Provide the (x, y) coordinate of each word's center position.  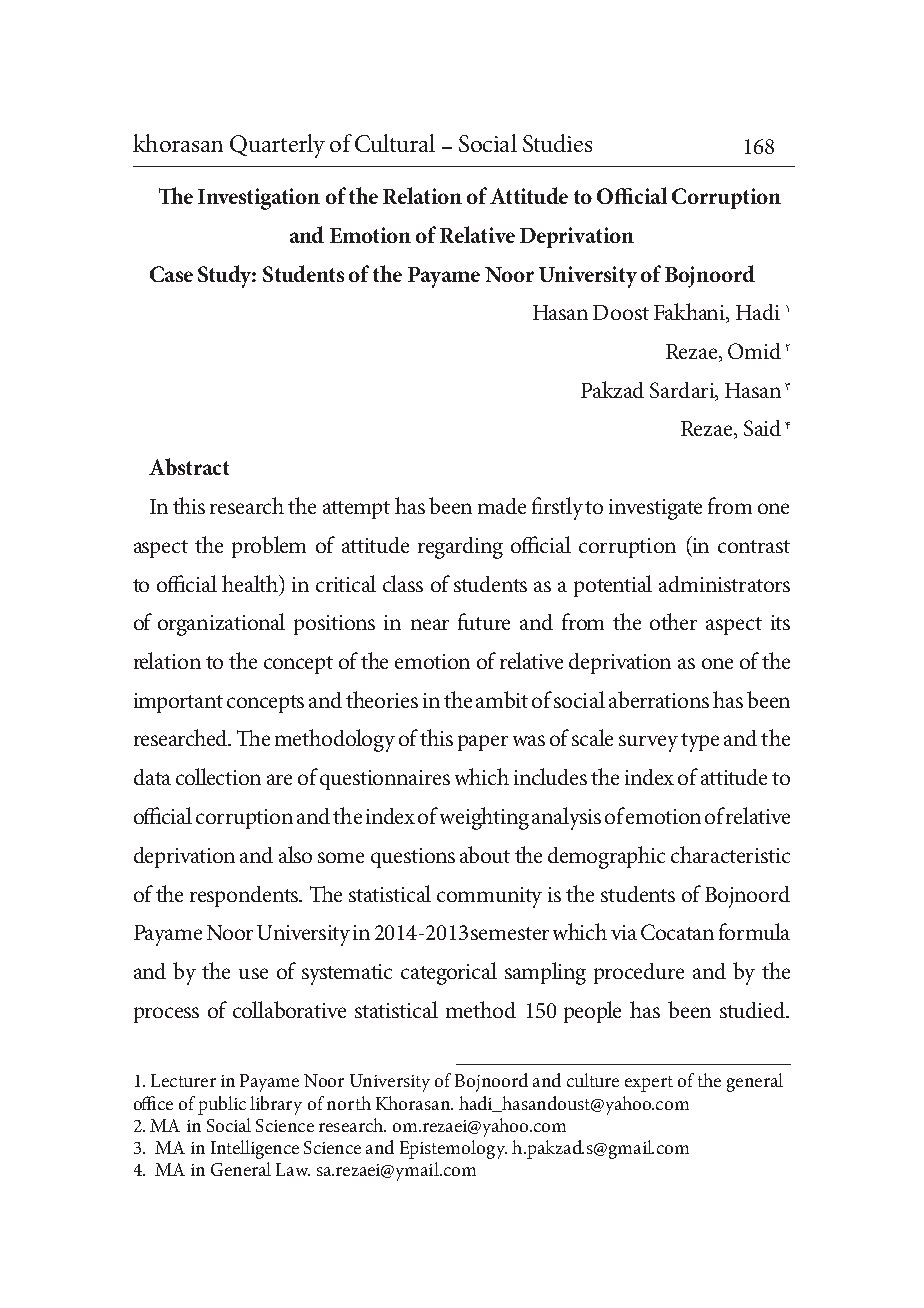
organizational (221, 624)
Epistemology (453, 1149)
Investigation (259, 199)
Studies (557, 143)
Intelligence (255, 1149)
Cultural (395, 143)
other (673, 621)
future (484, 621)
